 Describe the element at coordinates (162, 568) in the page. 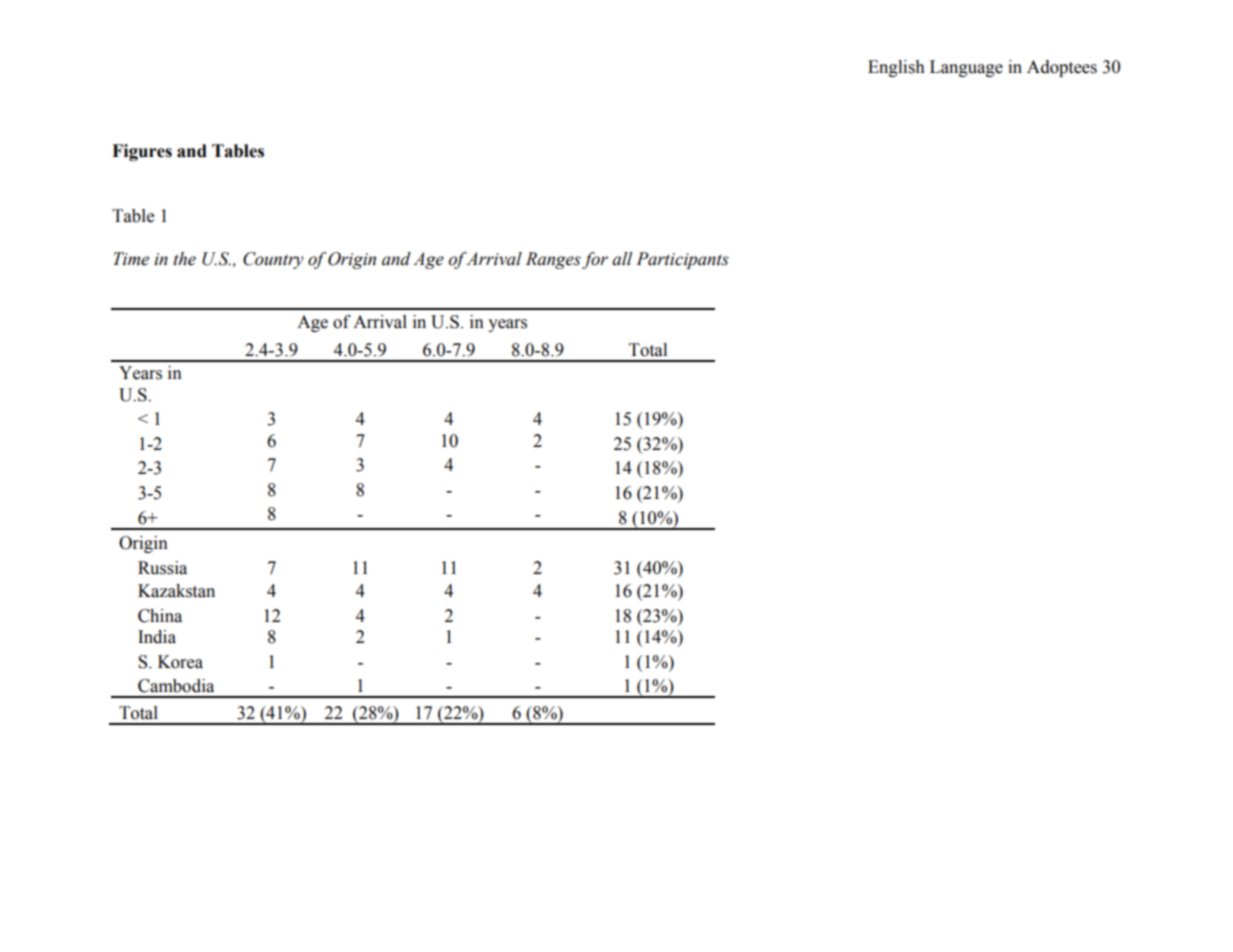

I see `Russia` at that location.
